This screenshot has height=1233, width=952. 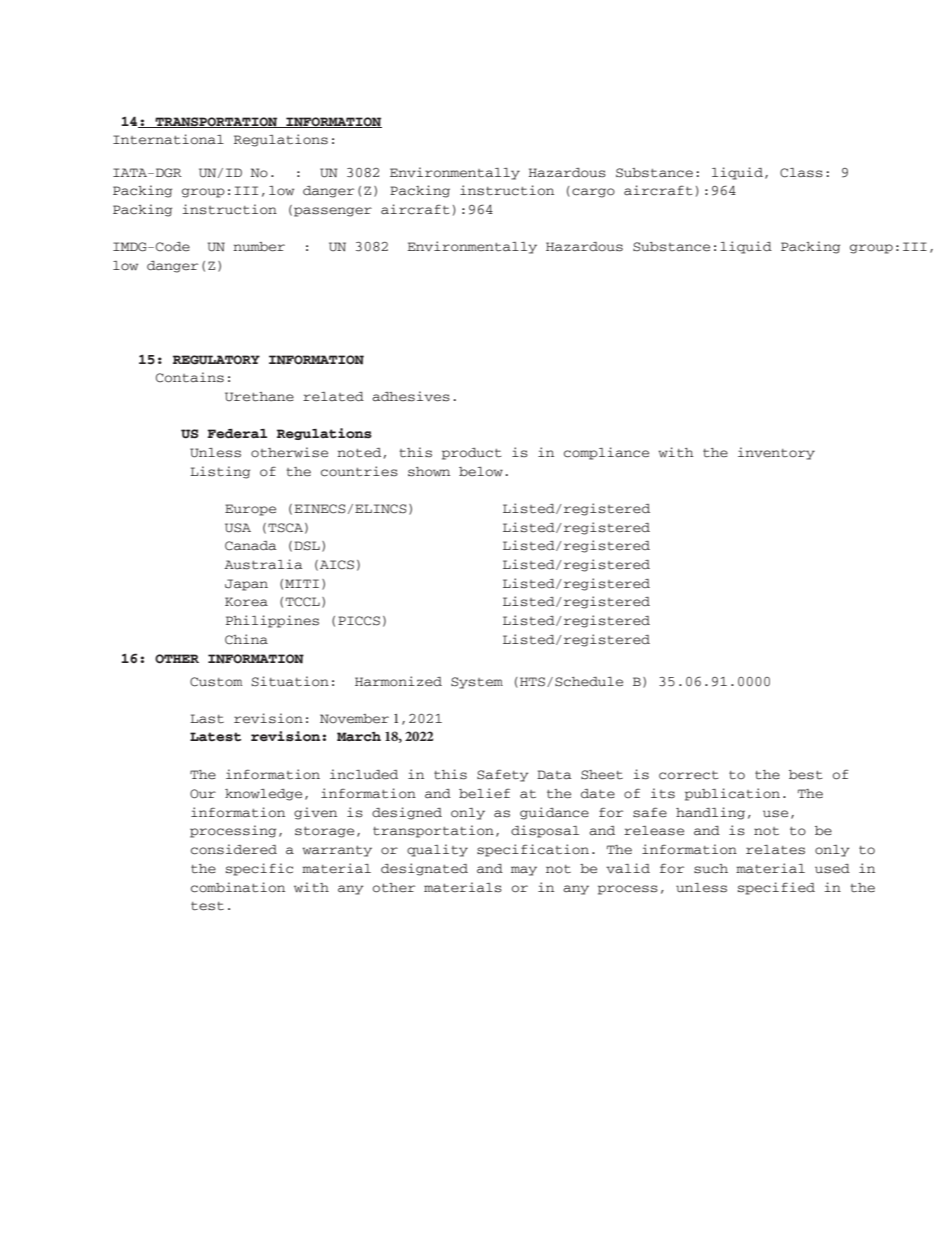 I want to click on adhesives, so click(x=411, y=396).
